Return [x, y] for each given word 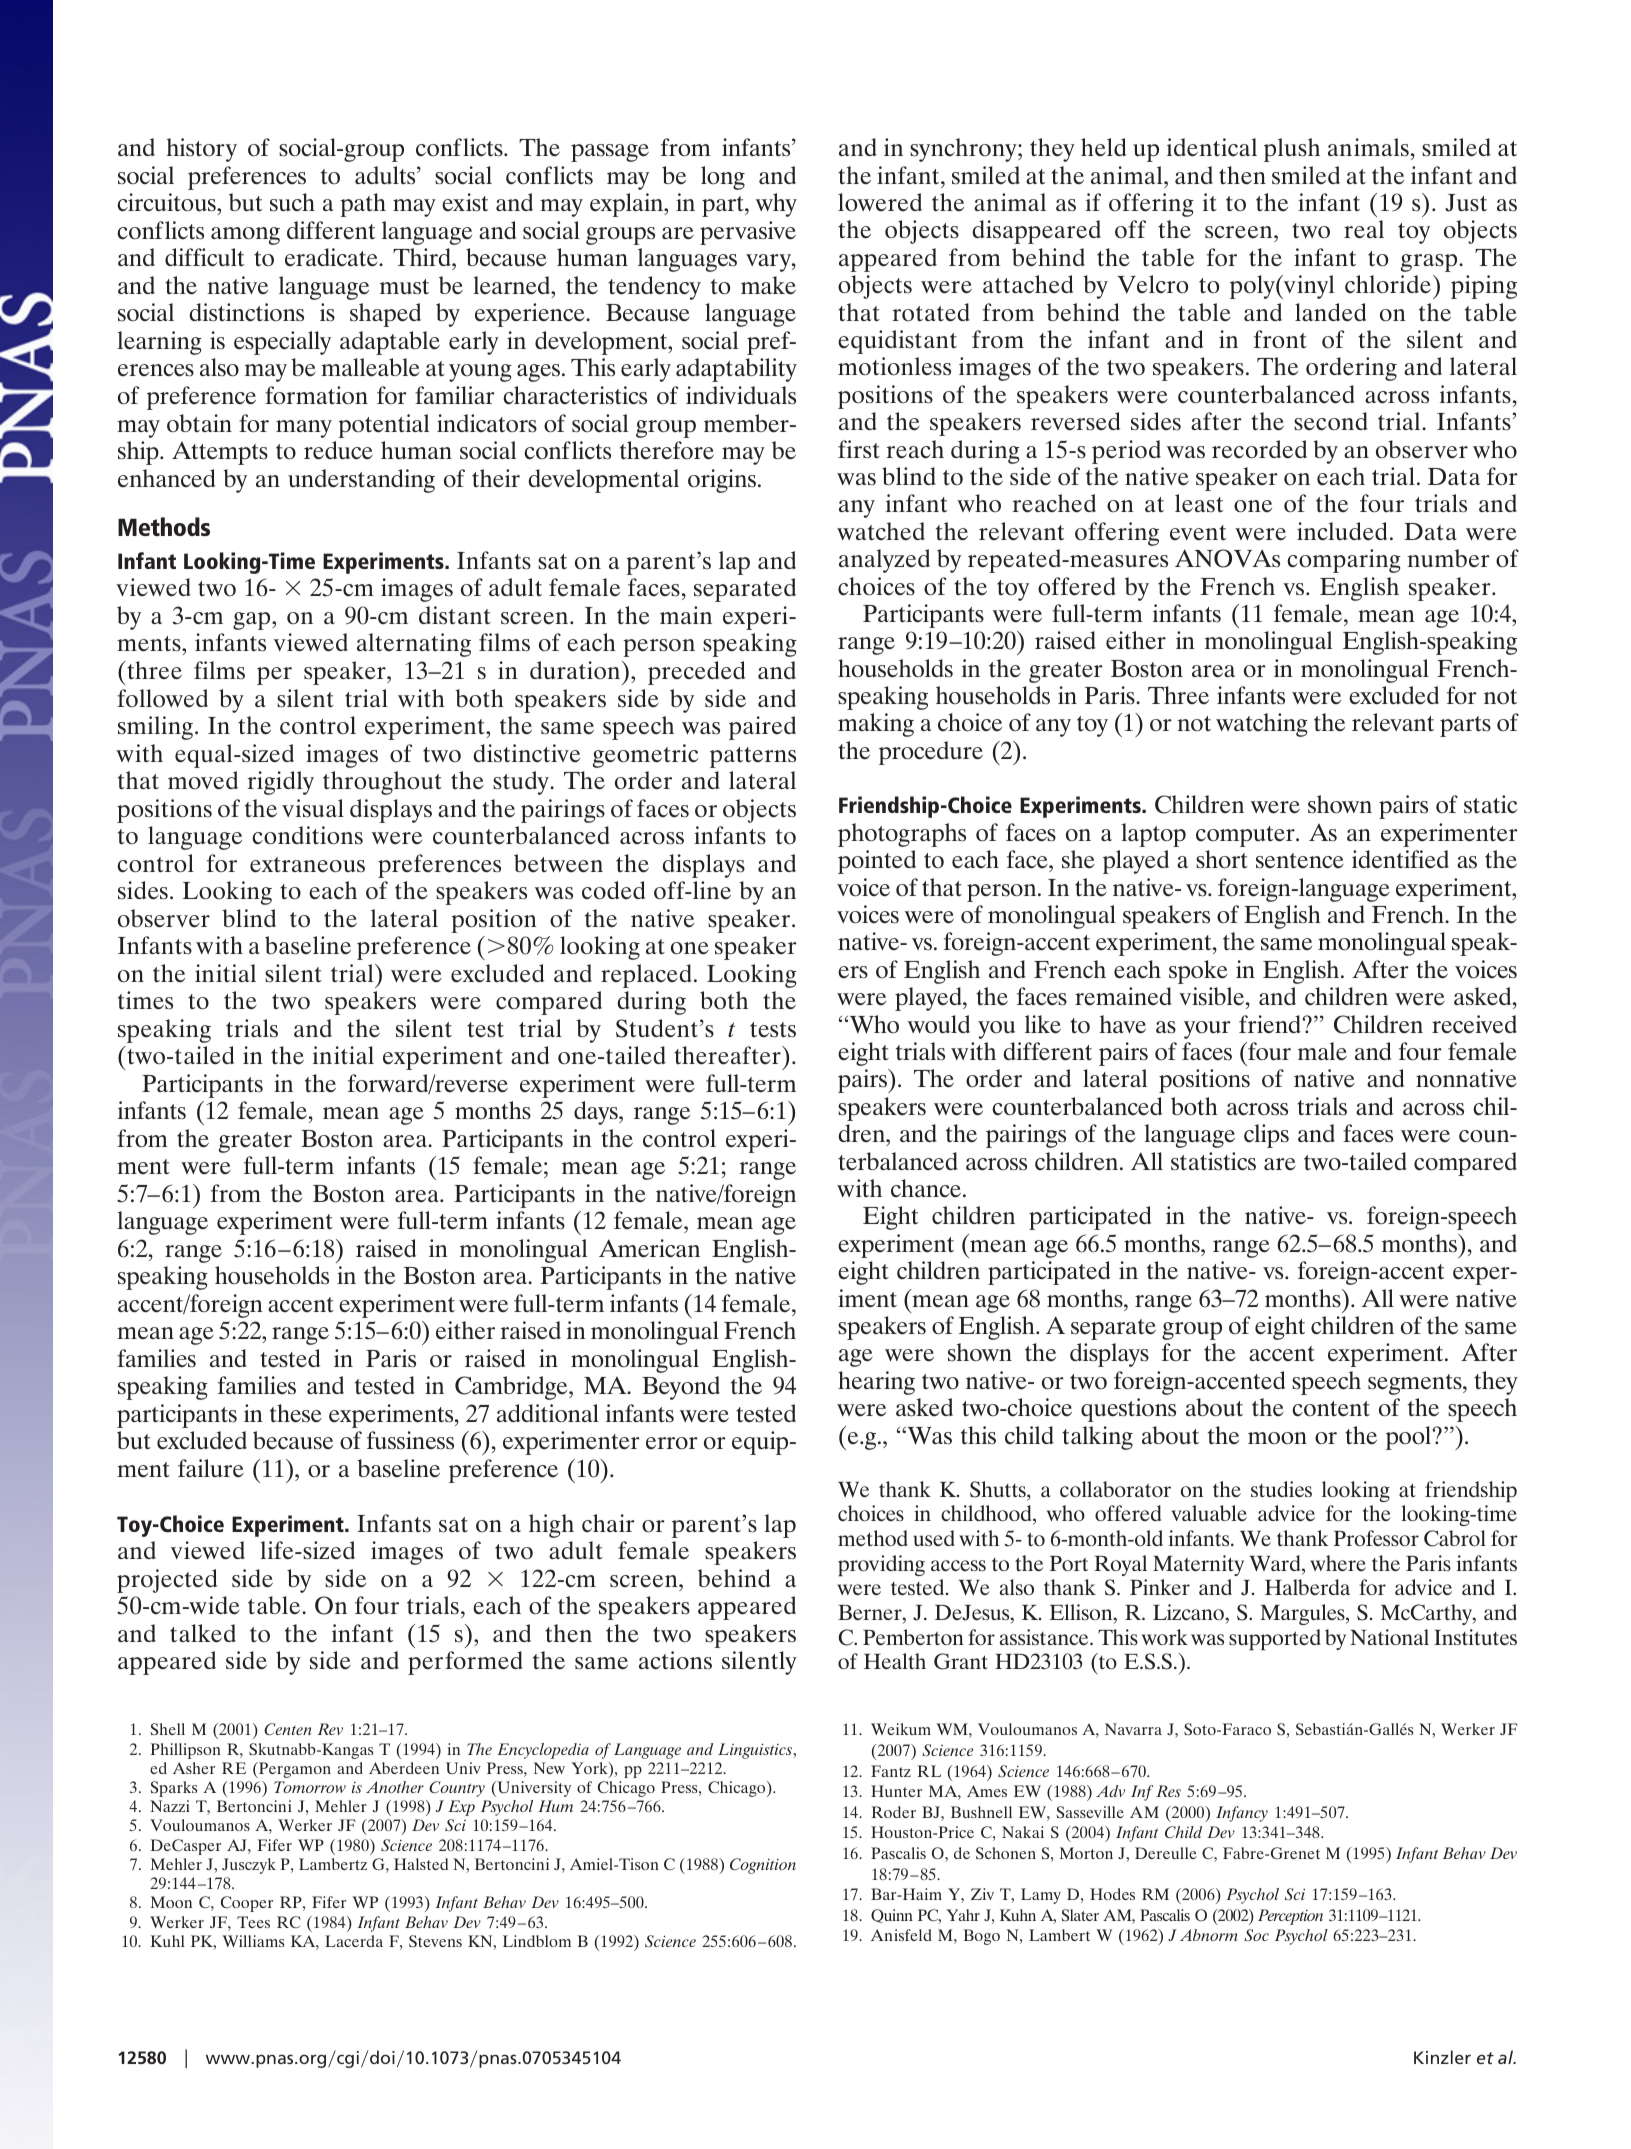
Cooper [247, 1904]
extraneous [307, 865]
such [292, 202]
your [1207, 1030]
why [776, 205]
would [939, 1024]
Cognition [763, 1866]
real [1364, 229]
